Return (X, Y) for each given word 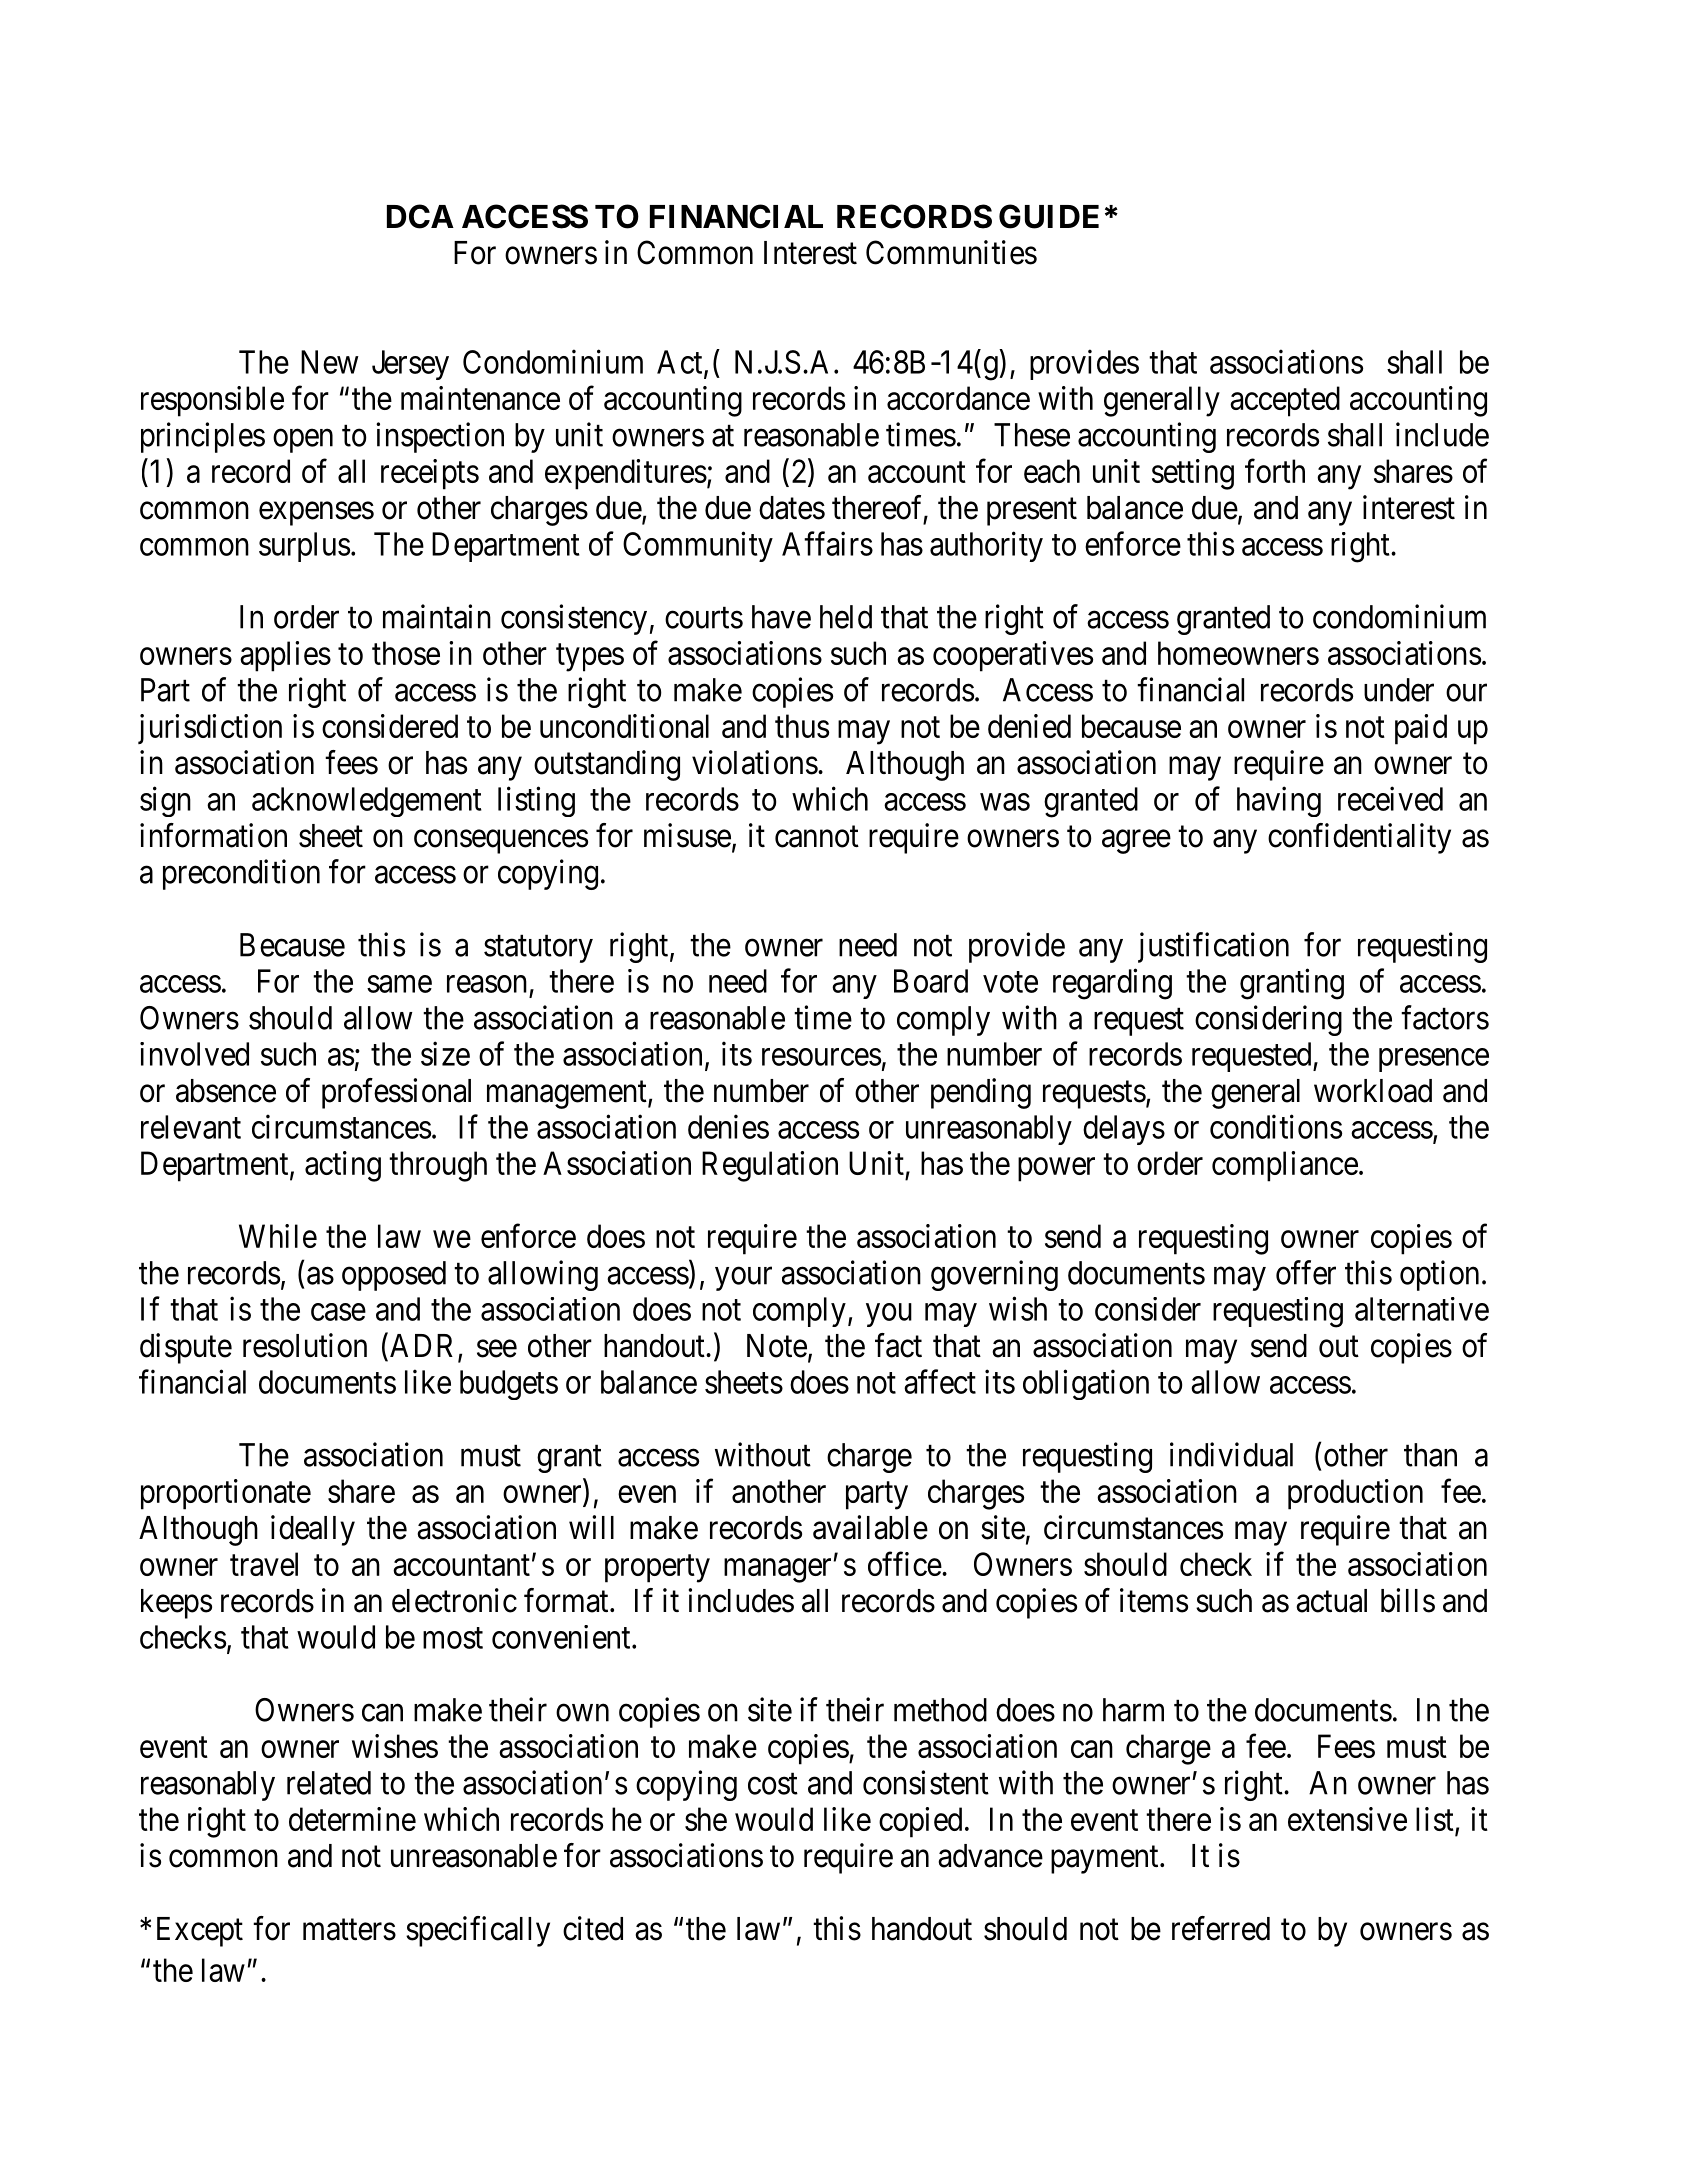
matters (349, 1930)
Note (777, 1346)
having (1279, 801)
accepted (1285, 401)
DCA (420, 216)
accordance (958, 398)
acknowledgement (367, 802)
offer (1306, 1272)
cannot (817, 837)
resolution (305, 1345)
